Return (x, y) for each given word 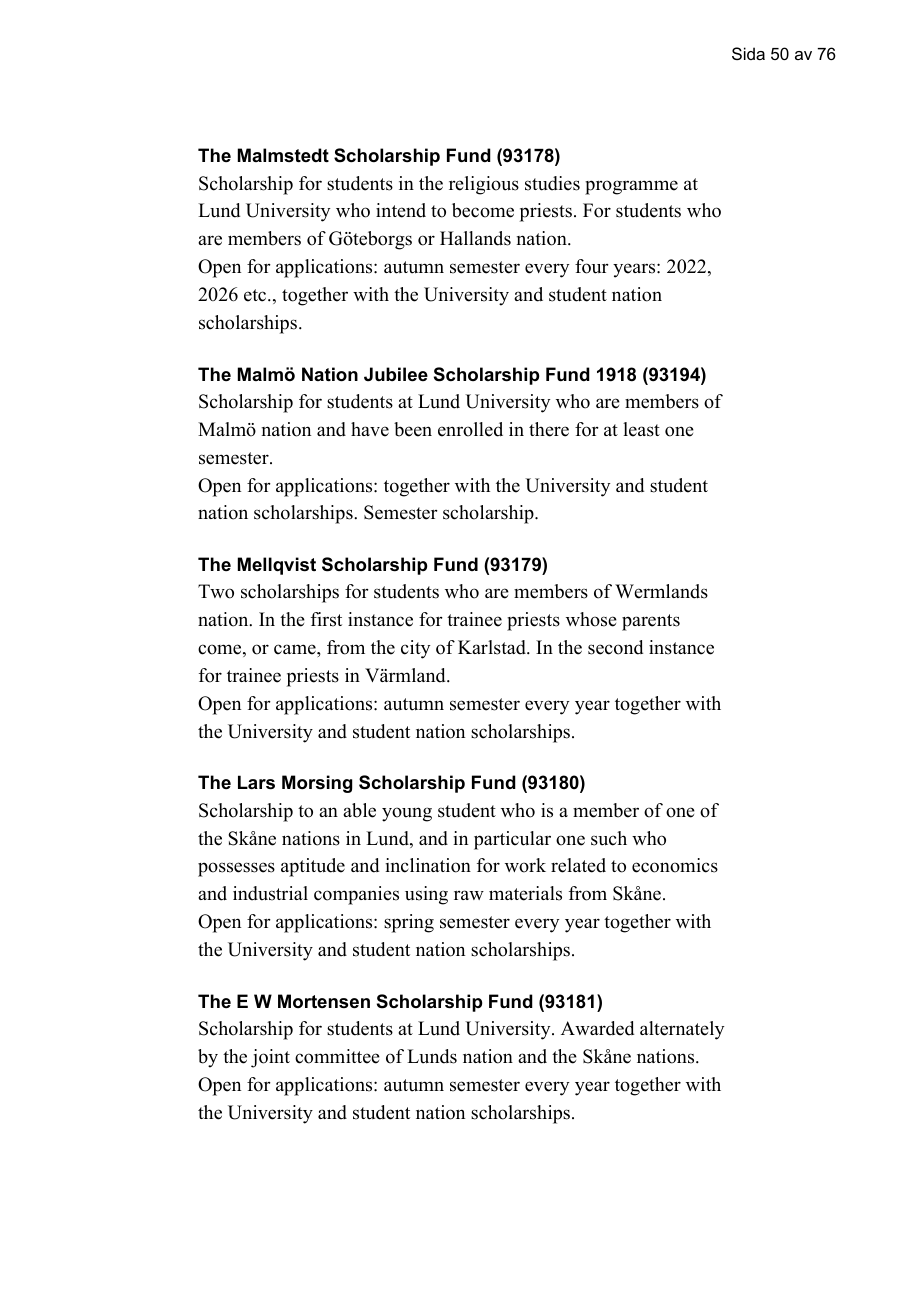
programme (631, 187)
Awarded (597, 1028)
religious (484, 185)
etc (256, 295)
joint (270, 1058)
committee (337, 1056)
